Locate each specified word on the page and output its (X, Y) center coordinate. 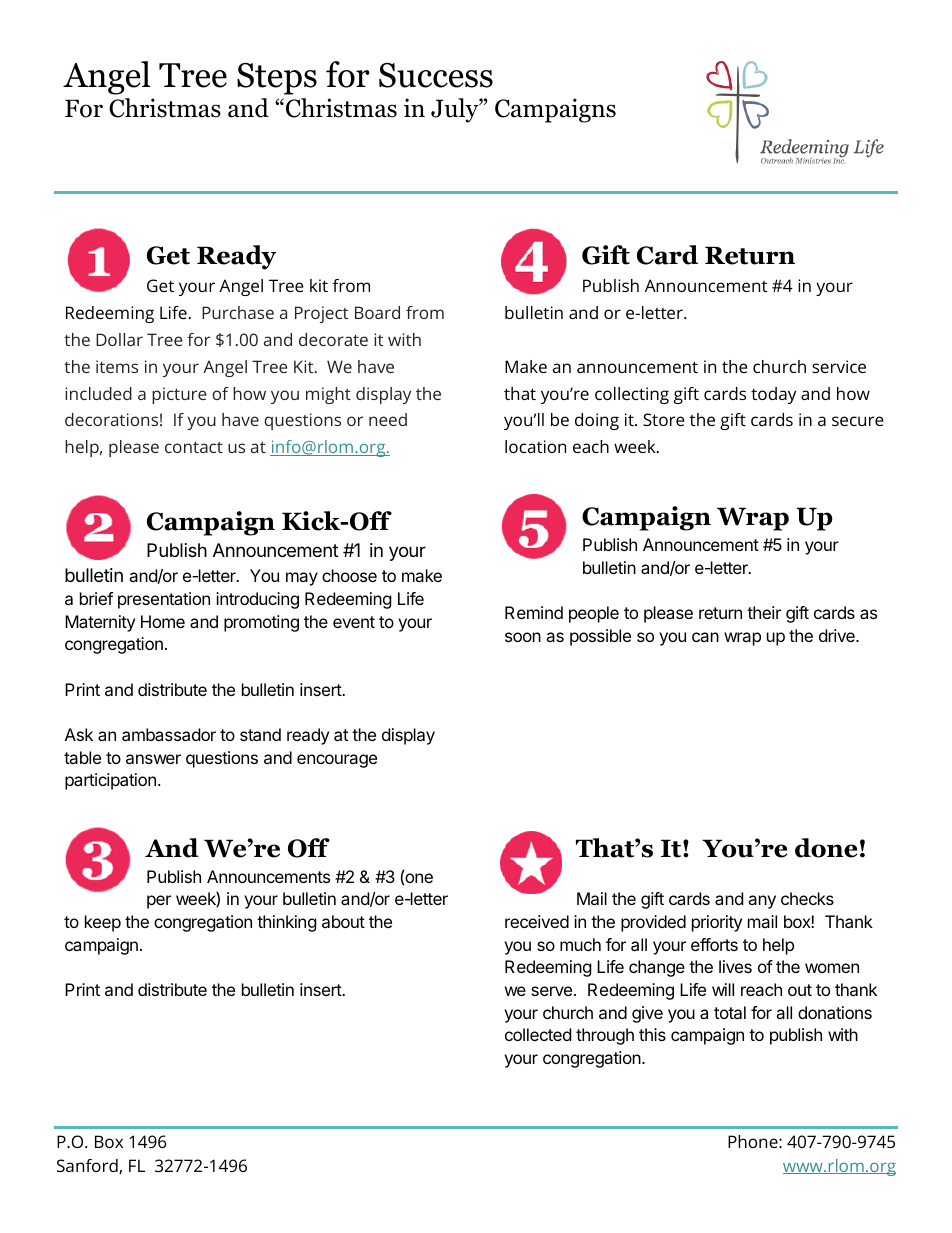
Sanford (88, 1166)
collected (538, 1034)
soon (523, 637)
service (839, 366)
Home (163, 621)
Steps (277, 78)
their (764, 612)
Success (436, 75)
